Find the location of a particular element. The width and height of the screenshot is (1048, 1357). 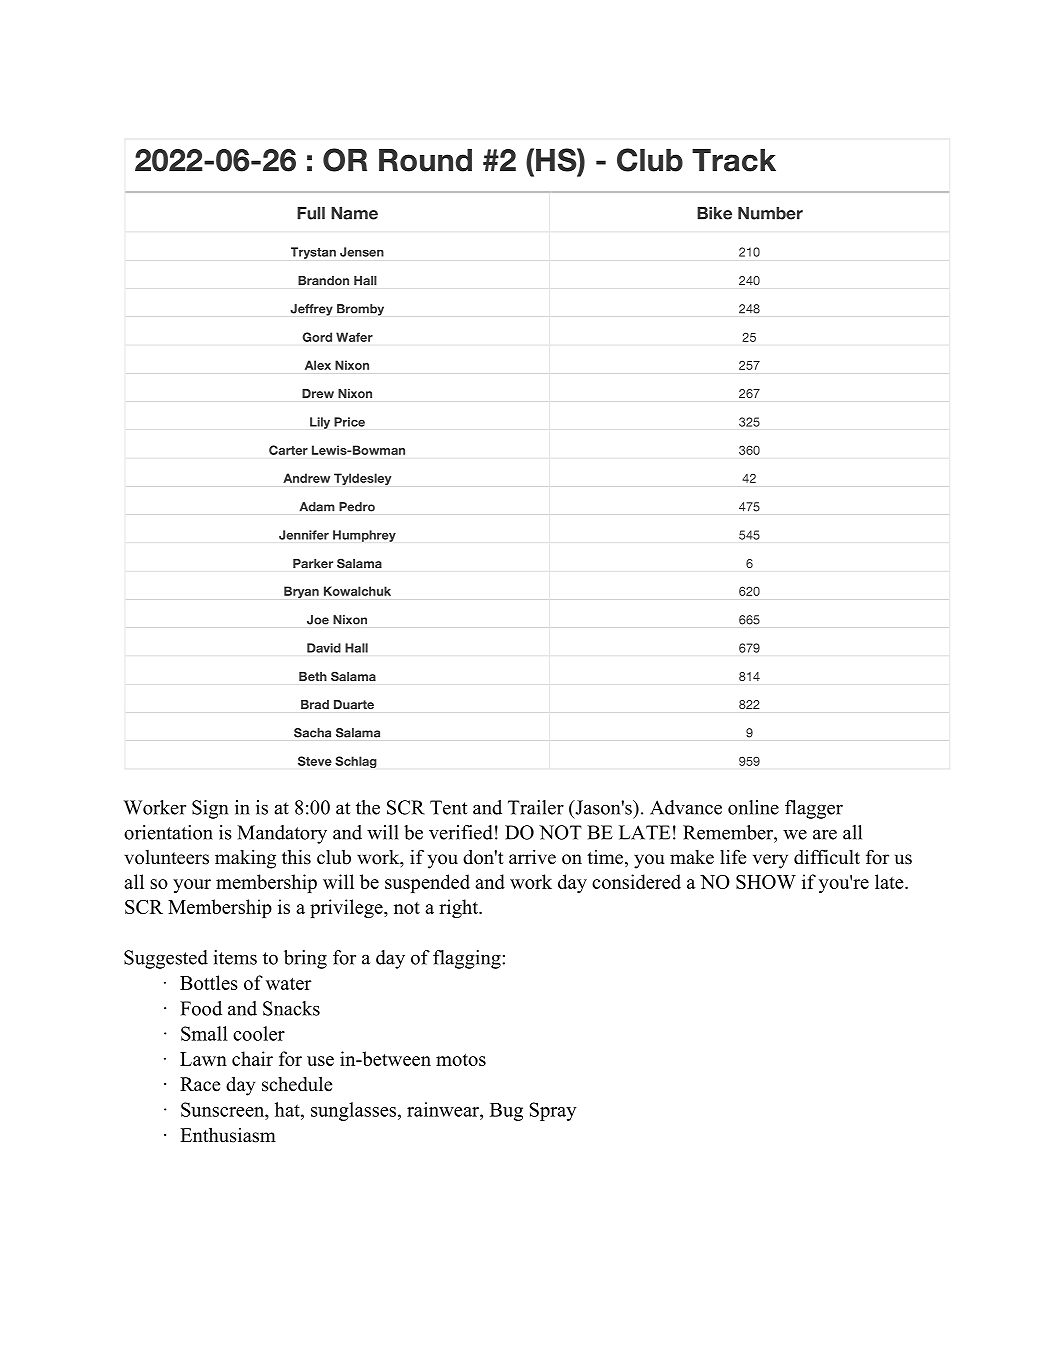

Beth is located at coordinates (313, 676).
